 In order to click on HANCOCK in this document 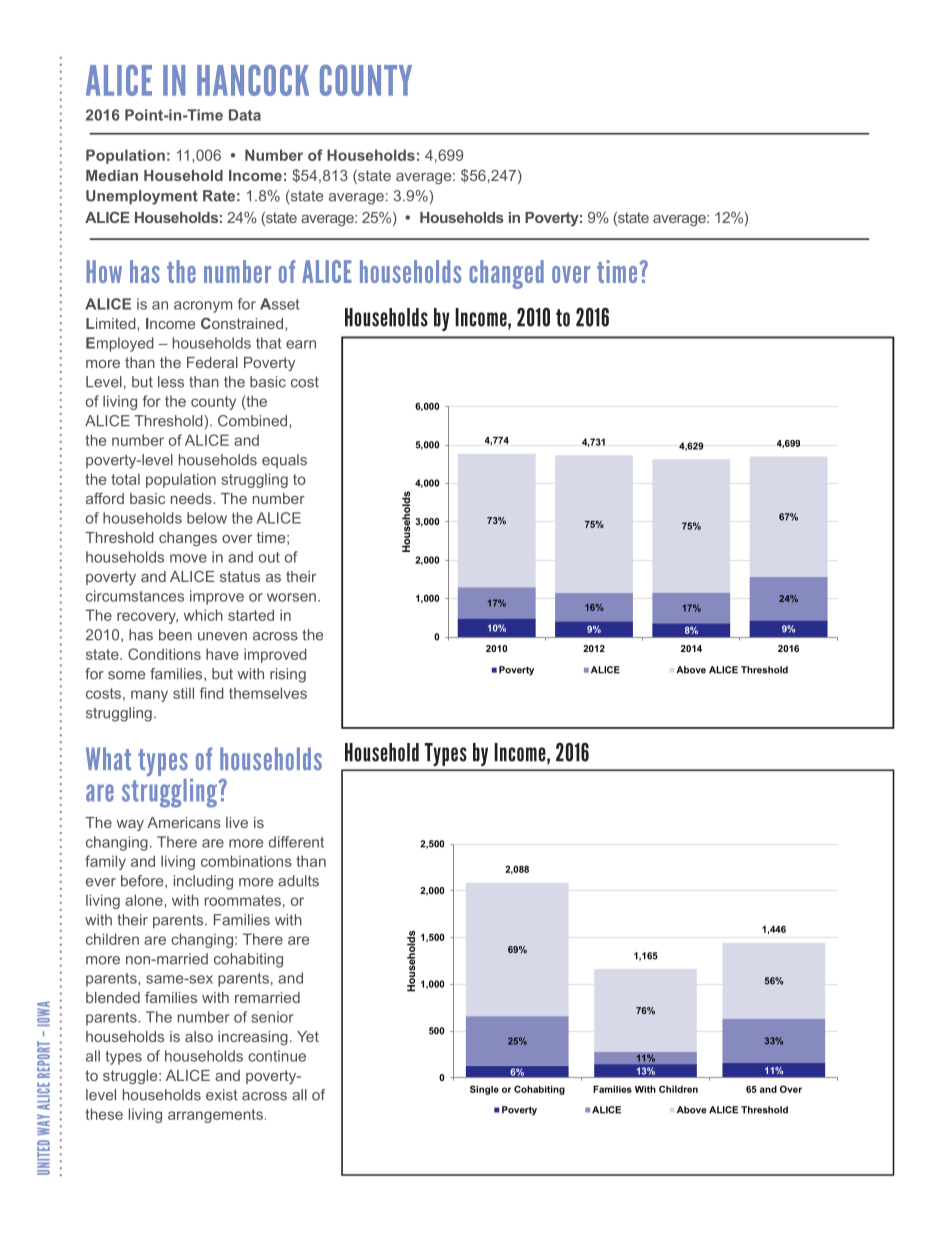, I will do `click(253, 80)`.
